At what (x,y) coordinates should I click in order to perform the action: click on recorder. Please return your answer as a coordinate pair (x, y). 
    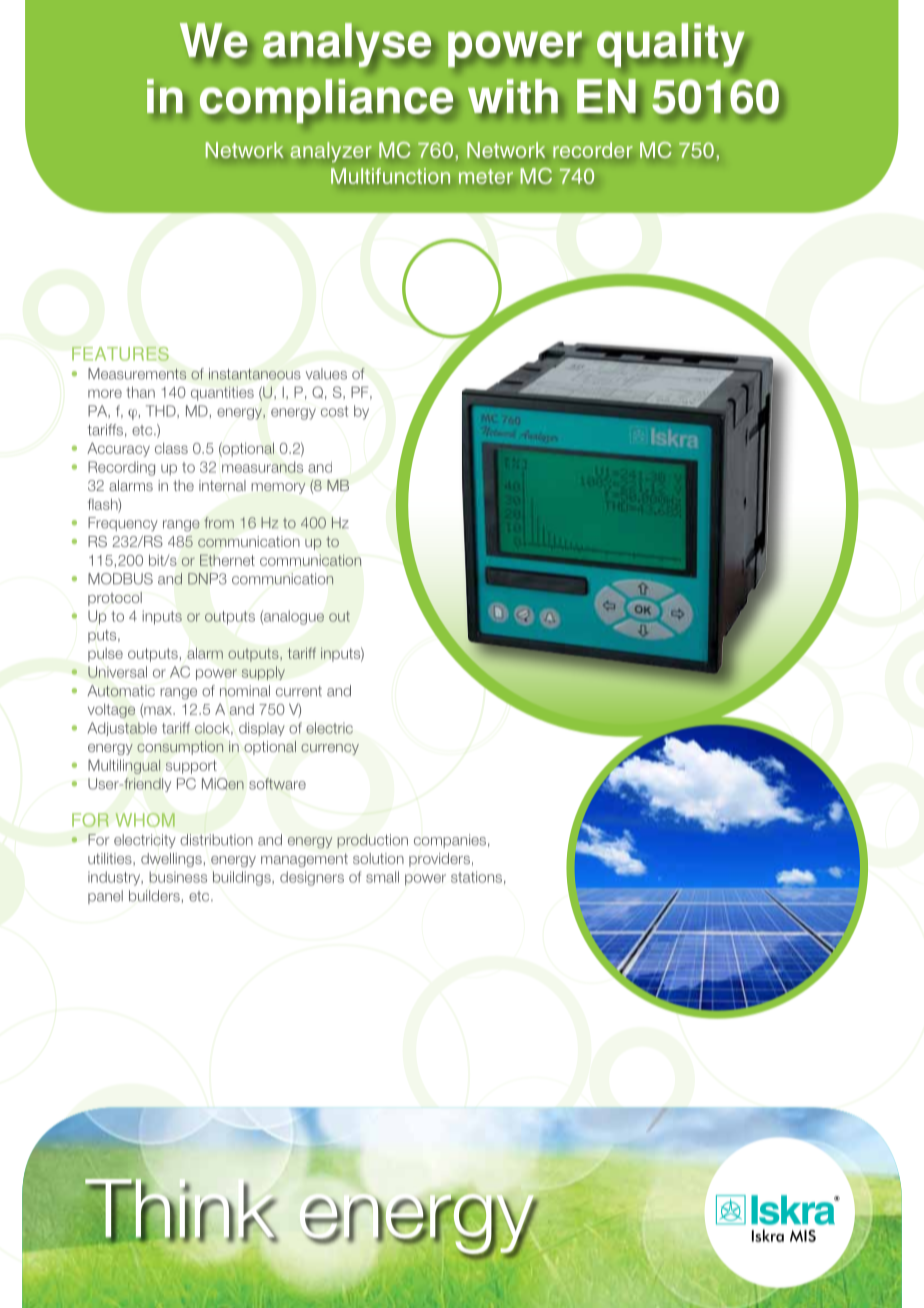
    Looking at the image, I should click on (593, 150).
